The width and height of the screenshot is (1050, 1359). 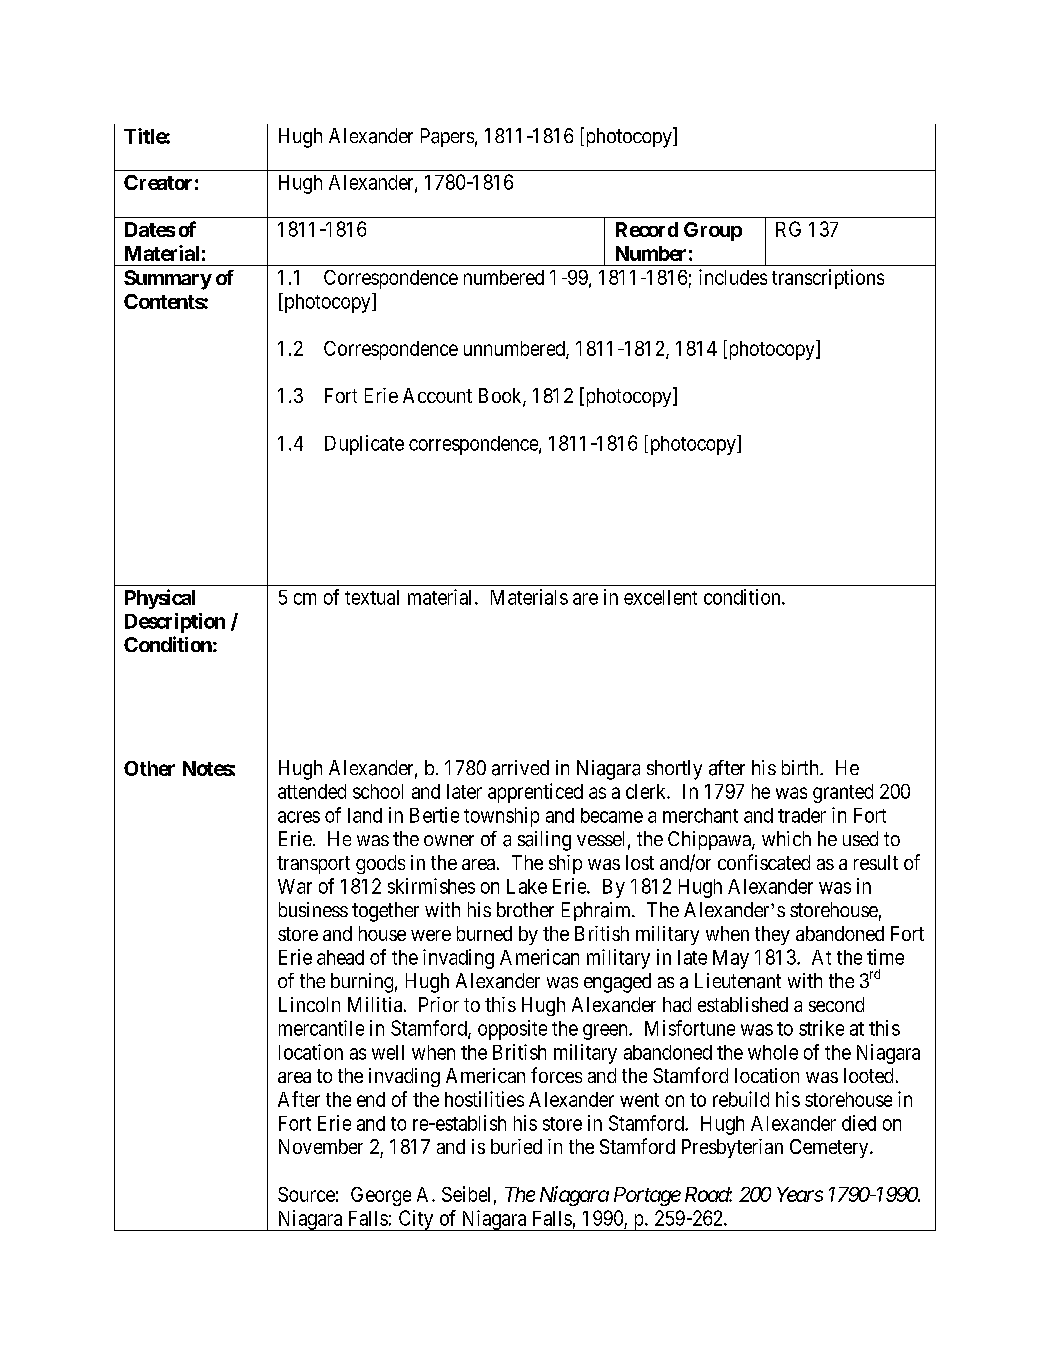 What do you see at coordinates (306, 1194) in the screenshot?
I see `Source` at bounding box center [306, 1194].
